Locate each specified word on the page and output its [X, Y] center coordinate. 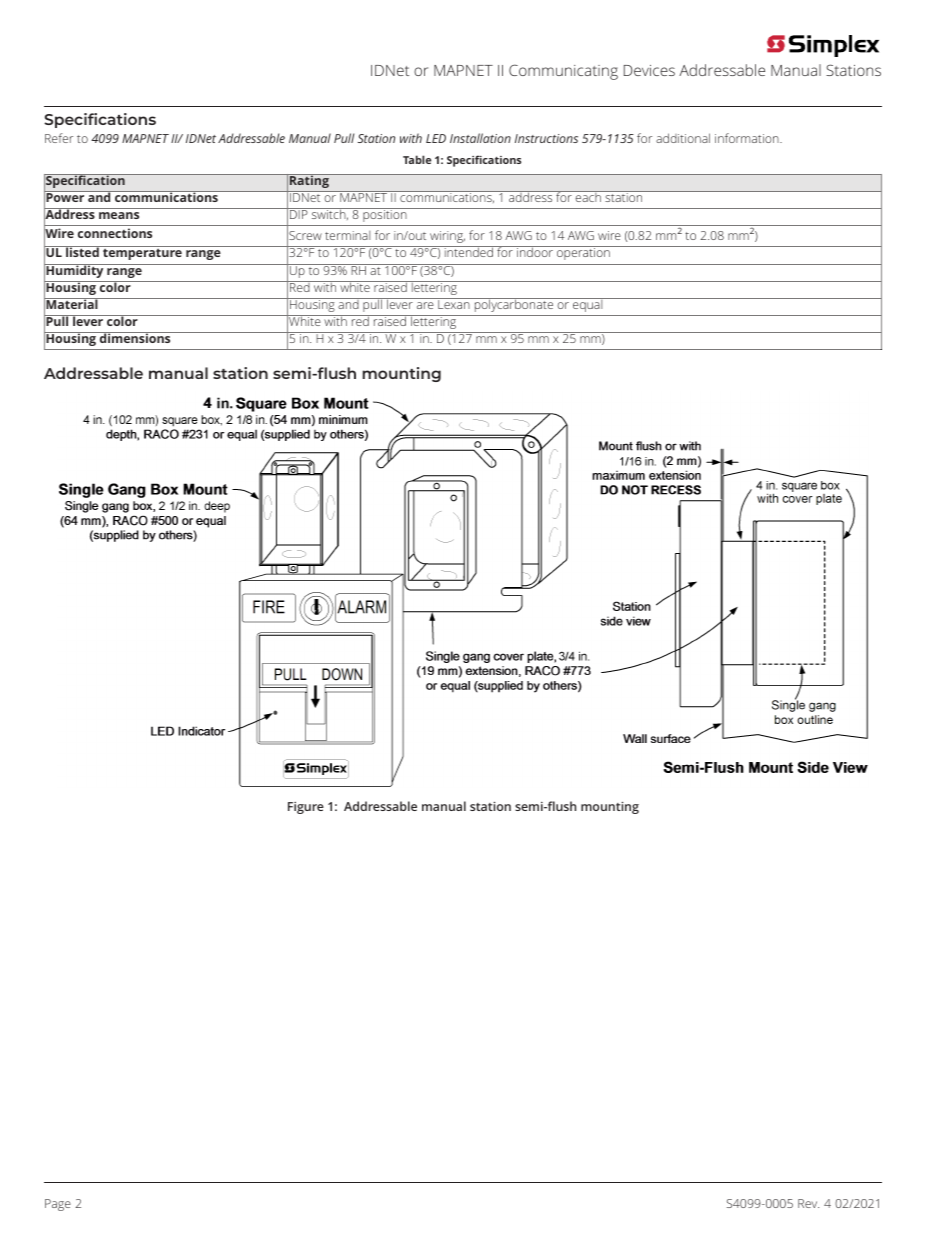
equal [588, 305]
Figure [306, 808]
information [748, 138]
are [425, 305]
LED [436, 138]
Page [58, 1205]
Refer [59, 138]
